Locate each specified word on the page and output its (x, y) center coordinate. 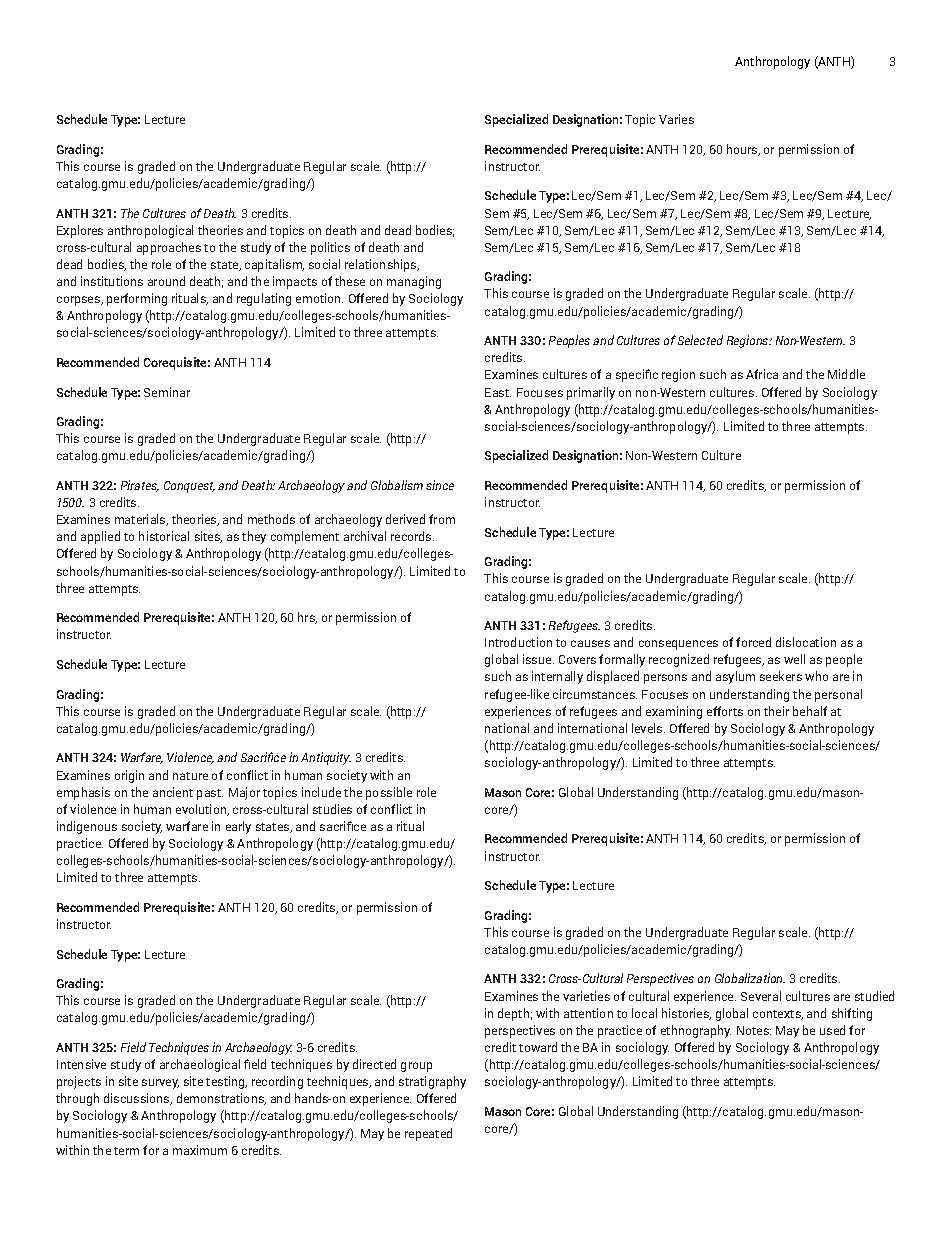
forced (753, 642)
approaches (169, 248)
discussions (138, 1099)
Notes (754, 1030)
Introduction (518, 642)
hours (743, 150)
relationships (382, 265)
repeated (428, 1134)
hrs (307, 618)
